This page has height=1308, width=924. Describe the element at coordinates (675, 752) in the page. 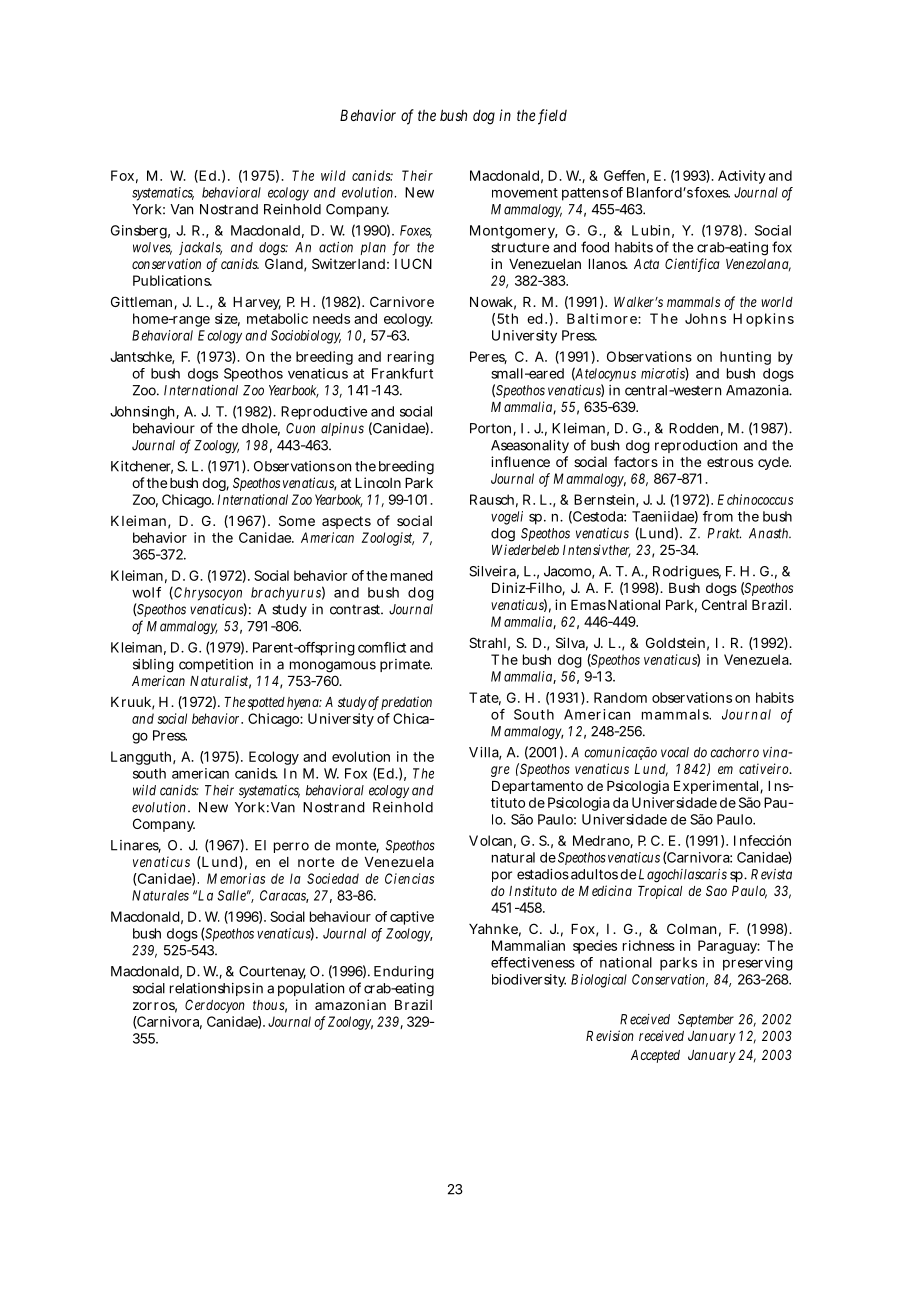

I see `vocal` at that location.
